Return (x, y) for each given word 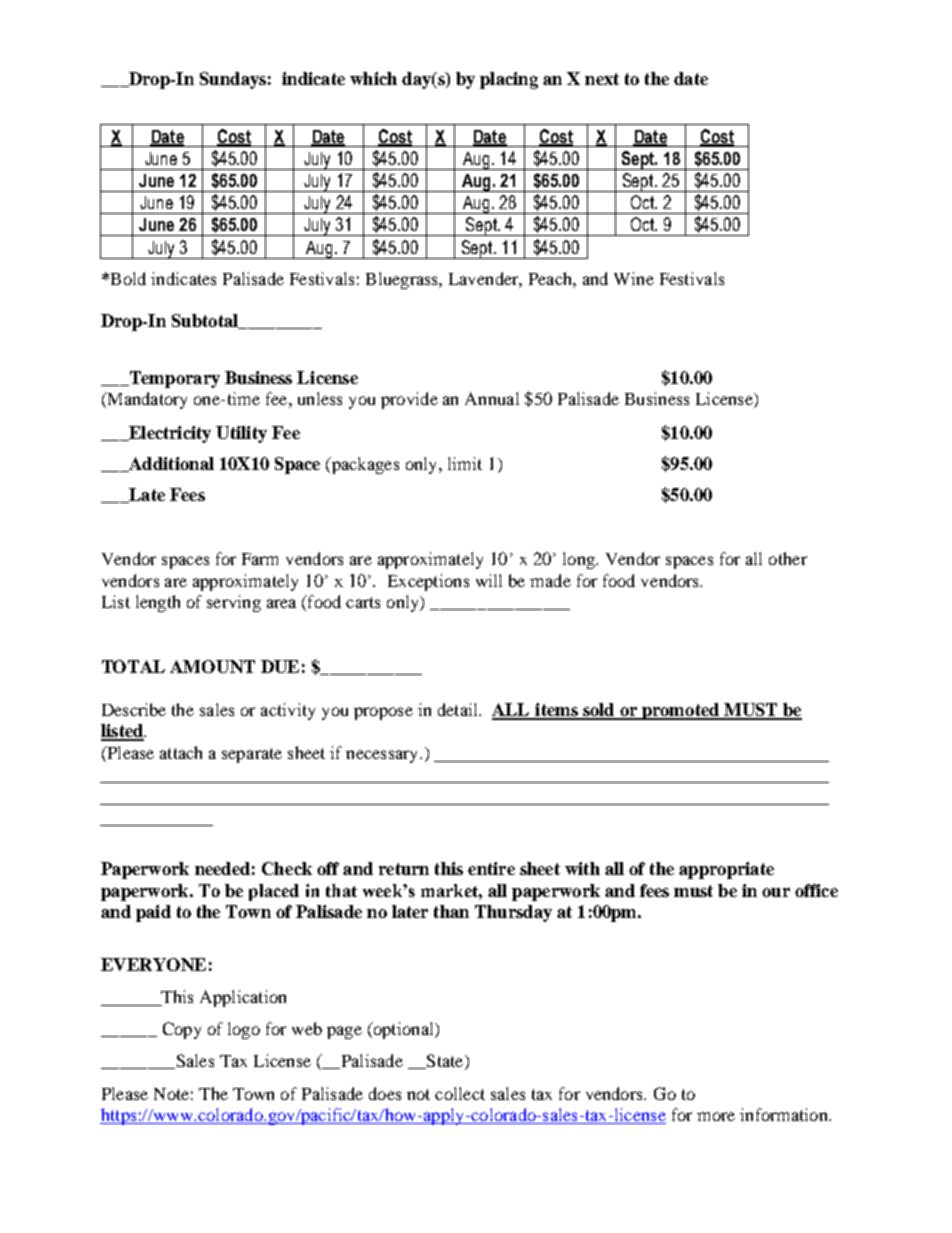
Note (171, 1094)
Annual (492, 398)
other (788, 558)
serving (234, 603)
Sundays (233, 80)
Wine (634, 278)
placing (509, 80)
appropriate (726, 870)
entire (491, 868)
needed (222, 868)
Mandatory (146, 400)
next (602, 79)
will (489, 580)
